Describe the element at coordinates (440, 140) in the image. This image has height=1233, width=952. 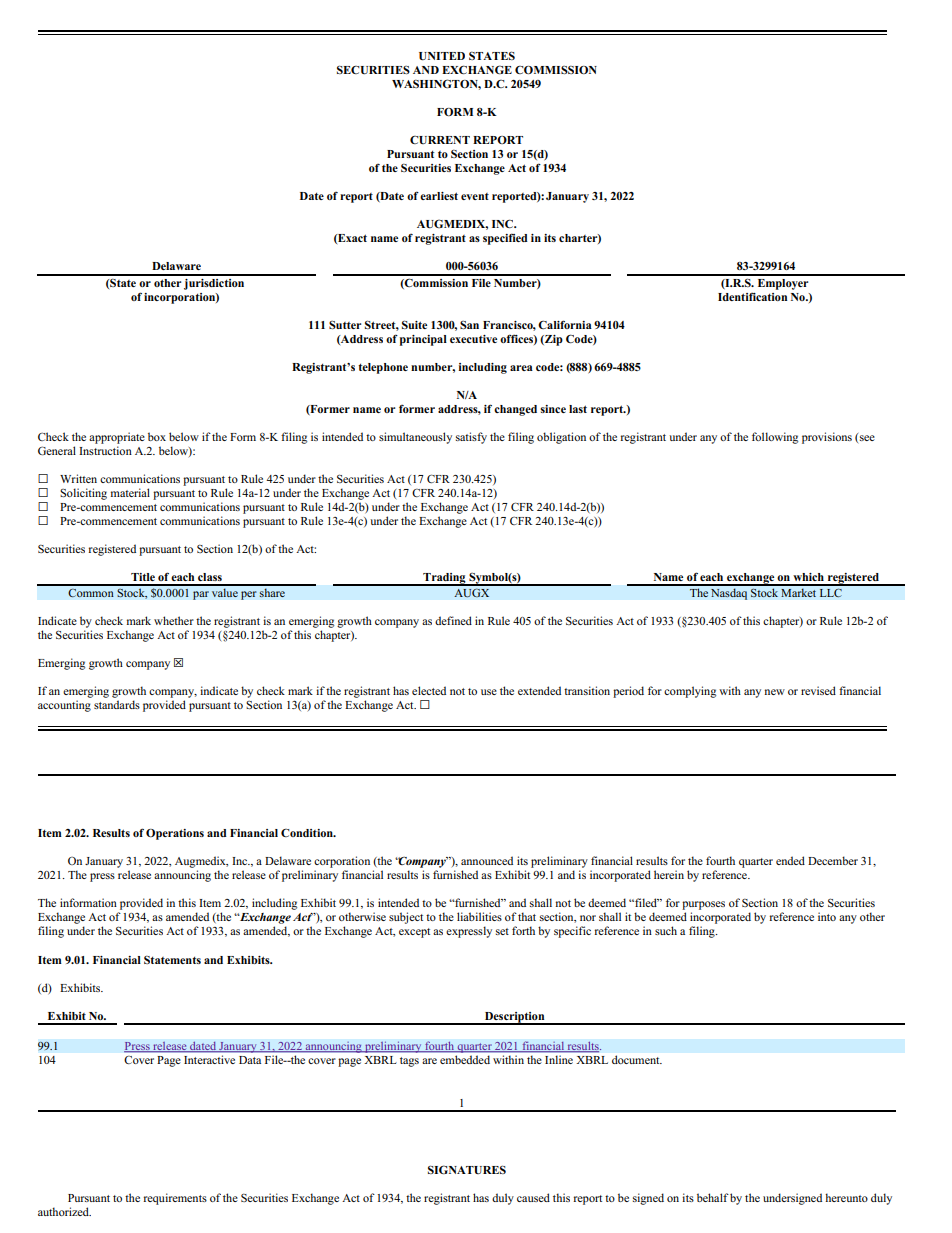
I see `CURRENT` at that location.
